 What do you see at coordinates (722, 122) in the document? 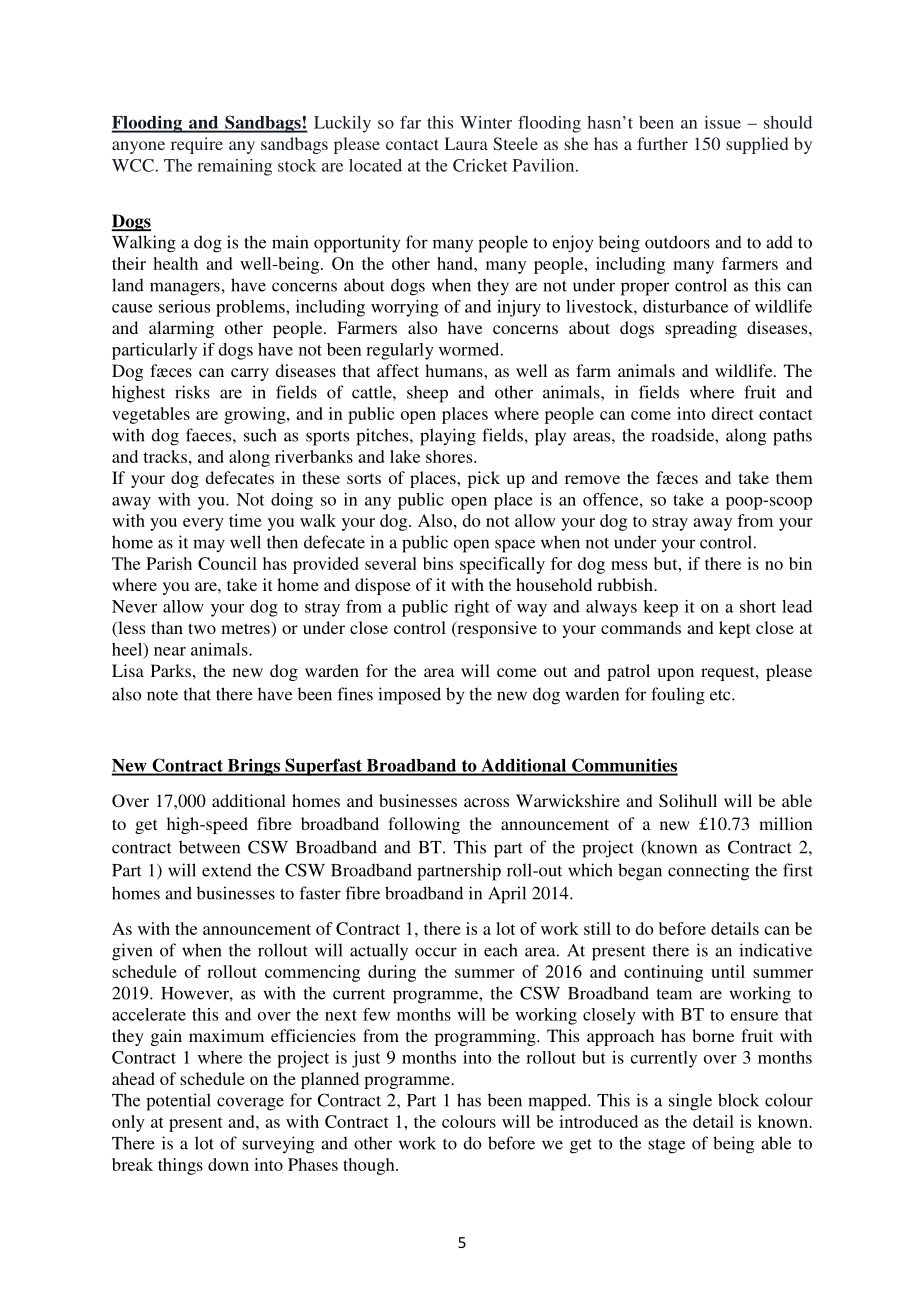
I see `issue` at bounding box center [722, 122].
